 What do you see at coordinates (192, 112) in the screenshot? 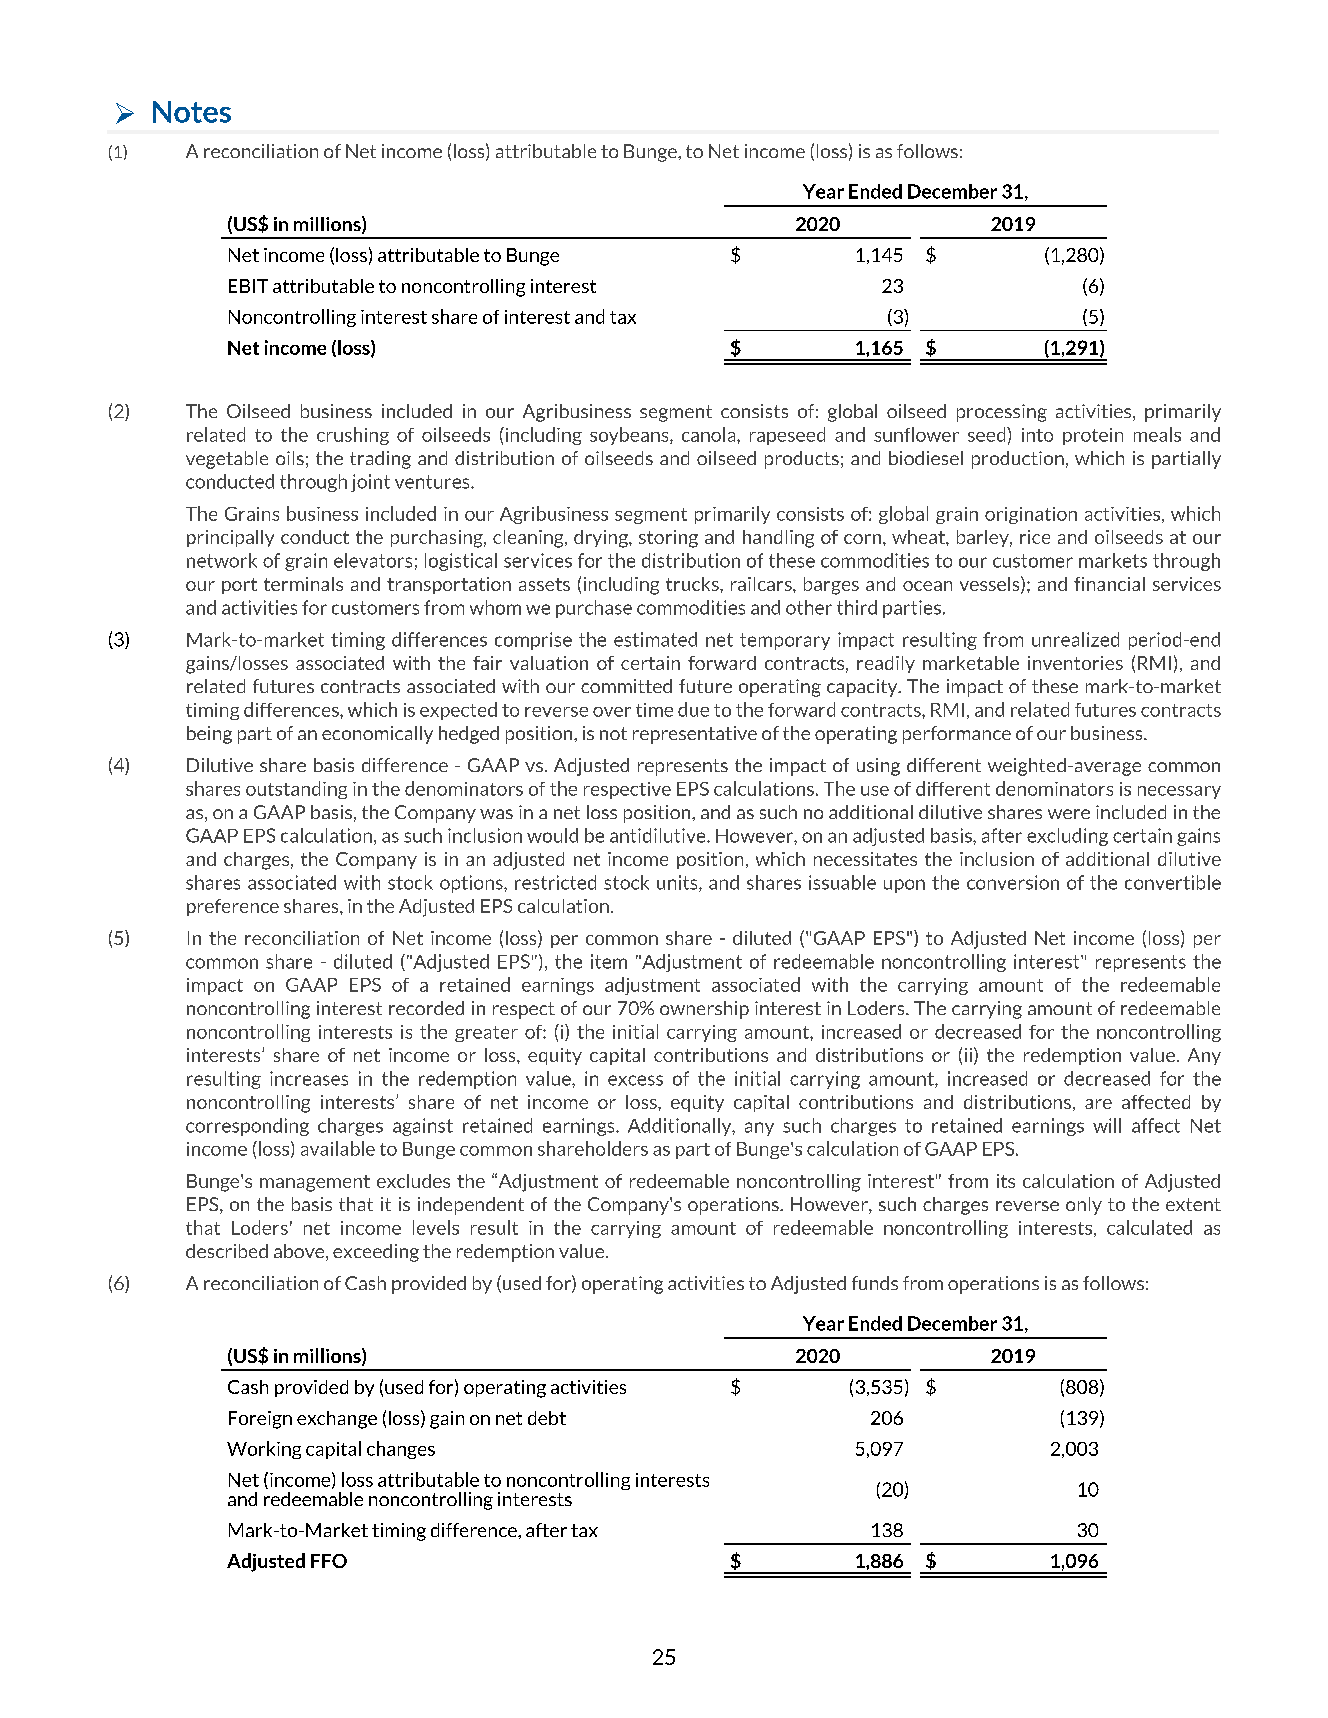
I see `Notes` at bounding box center [192, 112].
